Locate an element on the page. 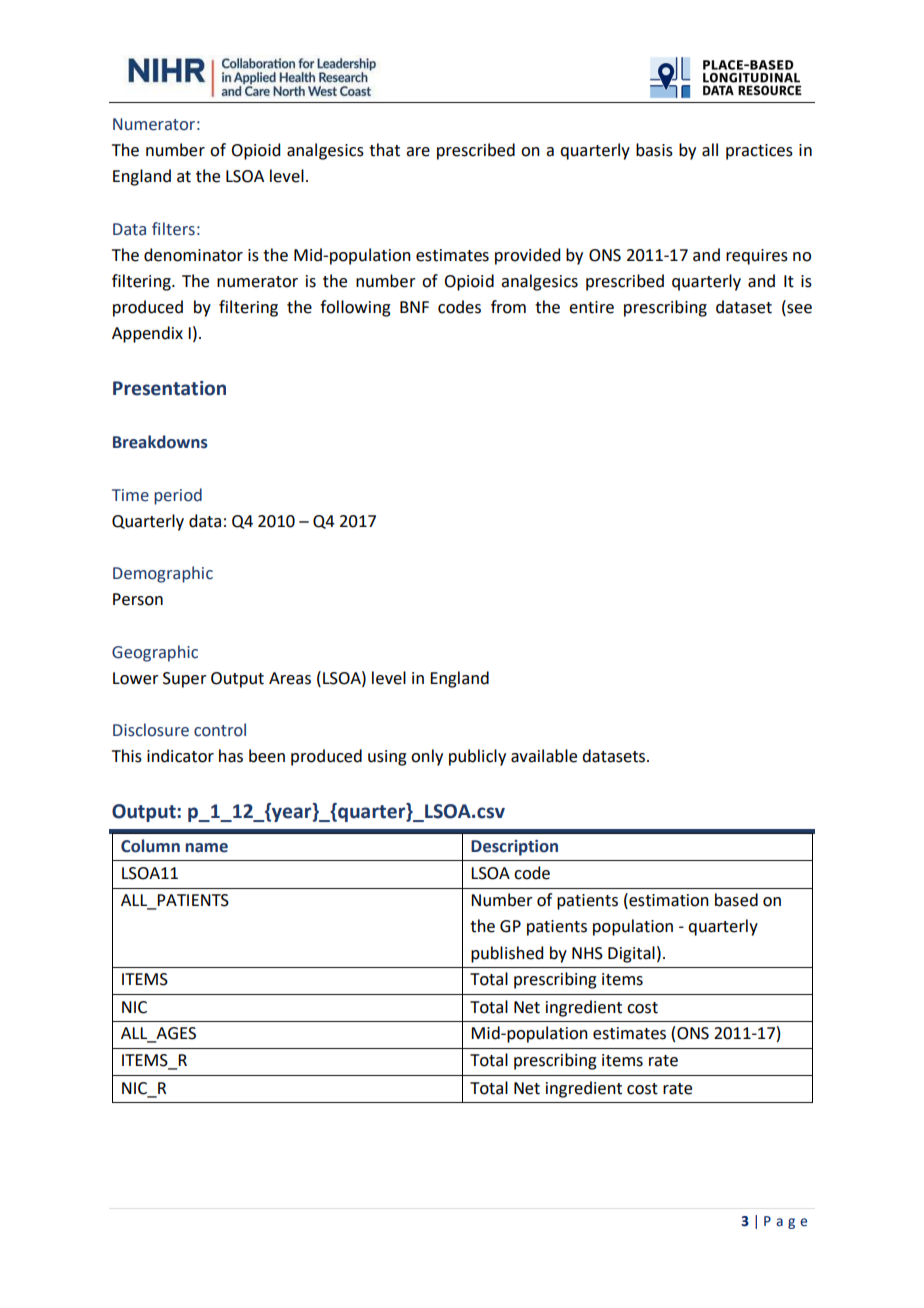 The image size is (924, 1308). available is located at coordinates (544, 756).
